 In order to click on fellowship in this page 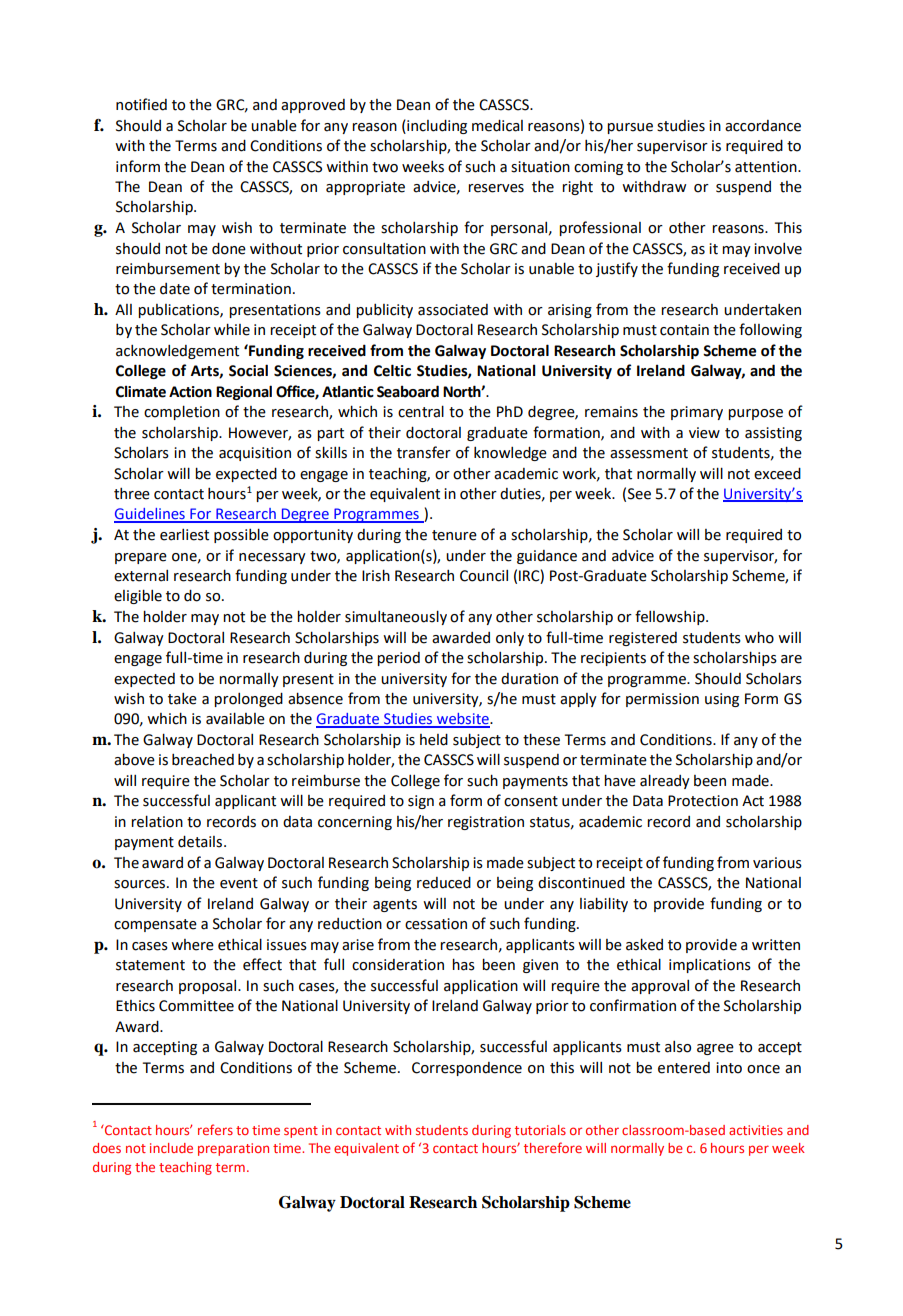, I will do `click(671, 617)`.
